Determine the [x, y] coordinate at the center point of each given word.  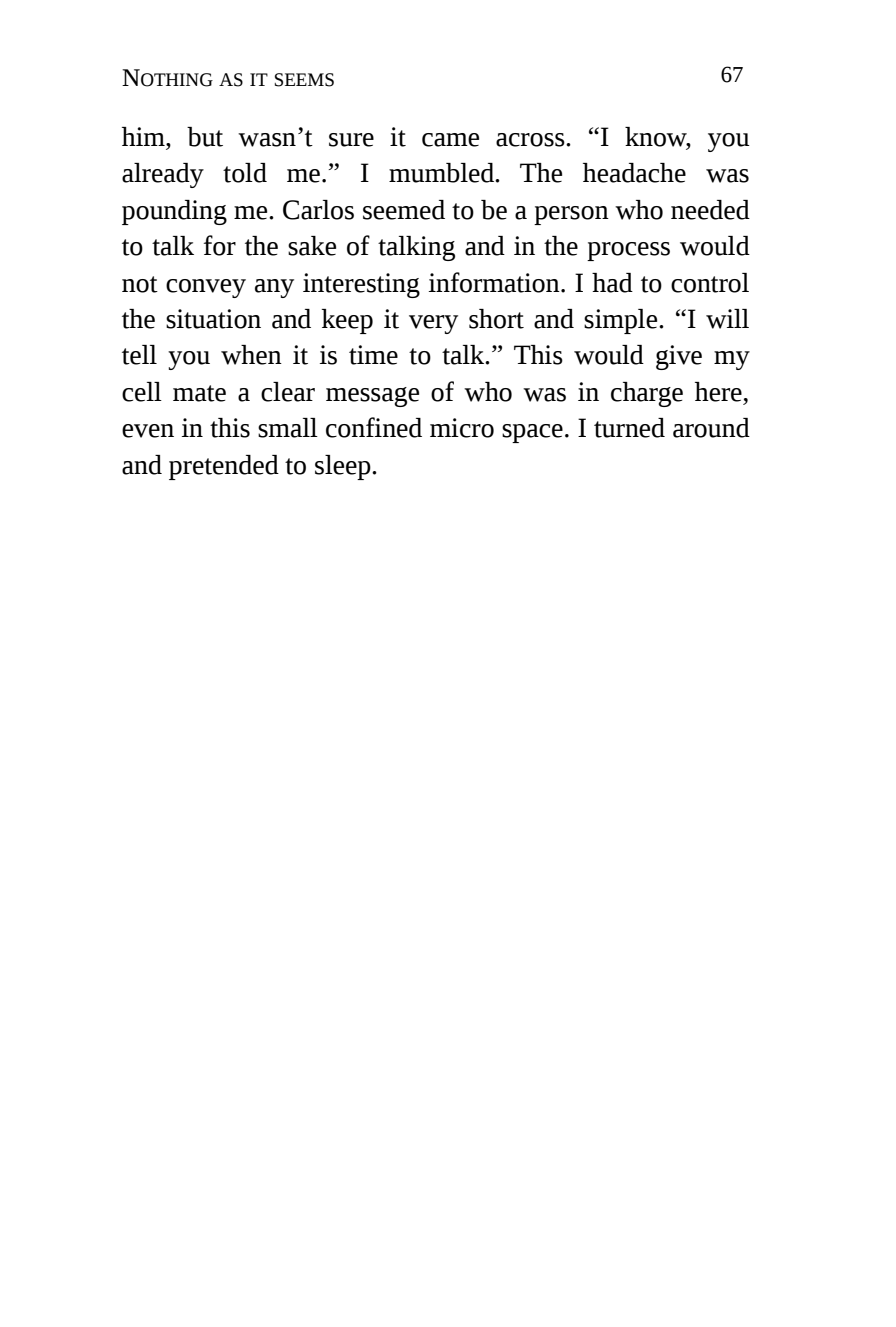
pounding [174, 212]
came [450, 140]
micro [462, 428]
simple [622, 321]
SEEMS [304, 80]
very [433, 324]
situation [213, 319]
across [531, 140]
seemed [404, 210]
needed [710, 210]
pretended [224, 467]
